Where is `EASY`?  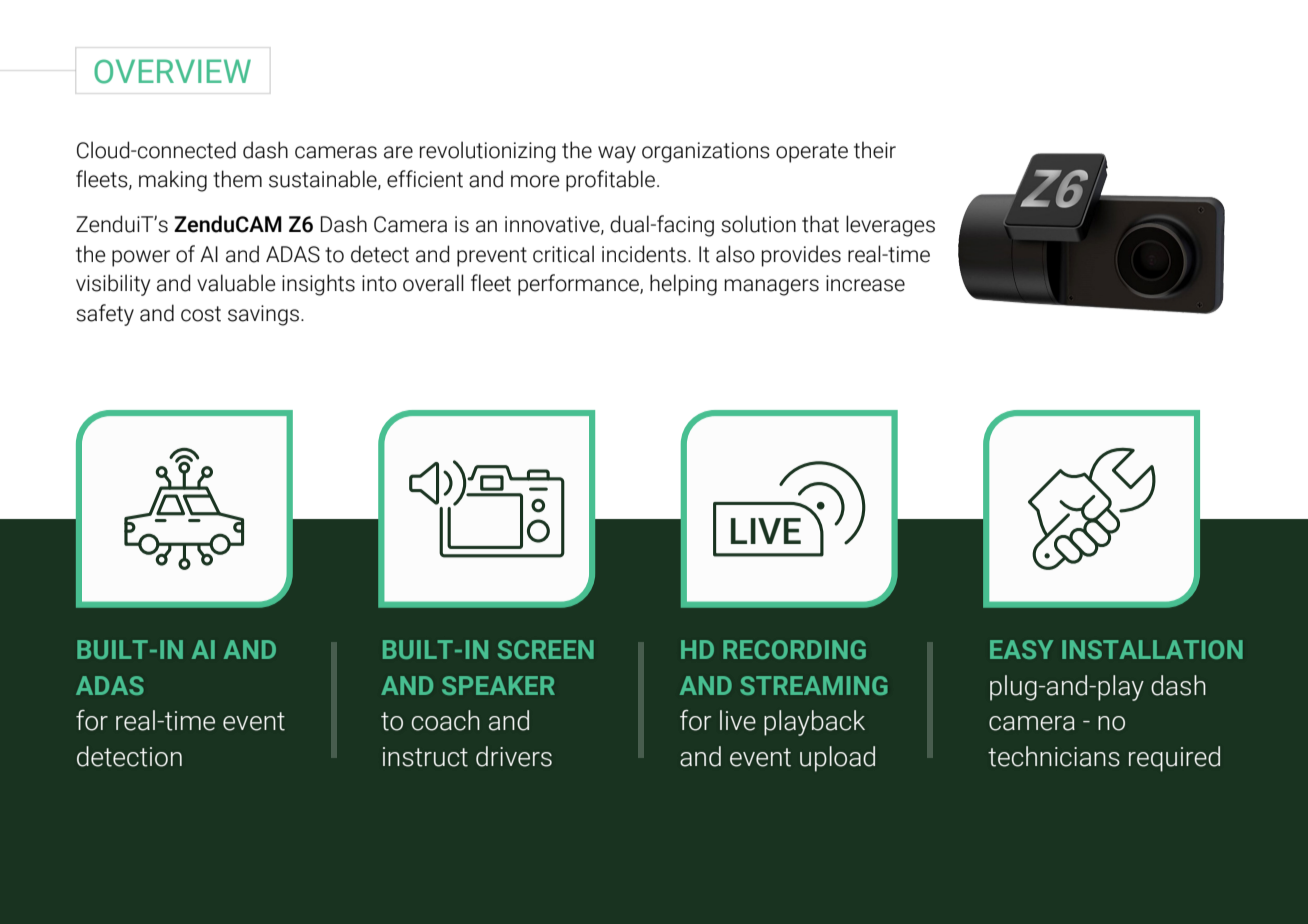 EASY is located at coordinates (1021, 649).
